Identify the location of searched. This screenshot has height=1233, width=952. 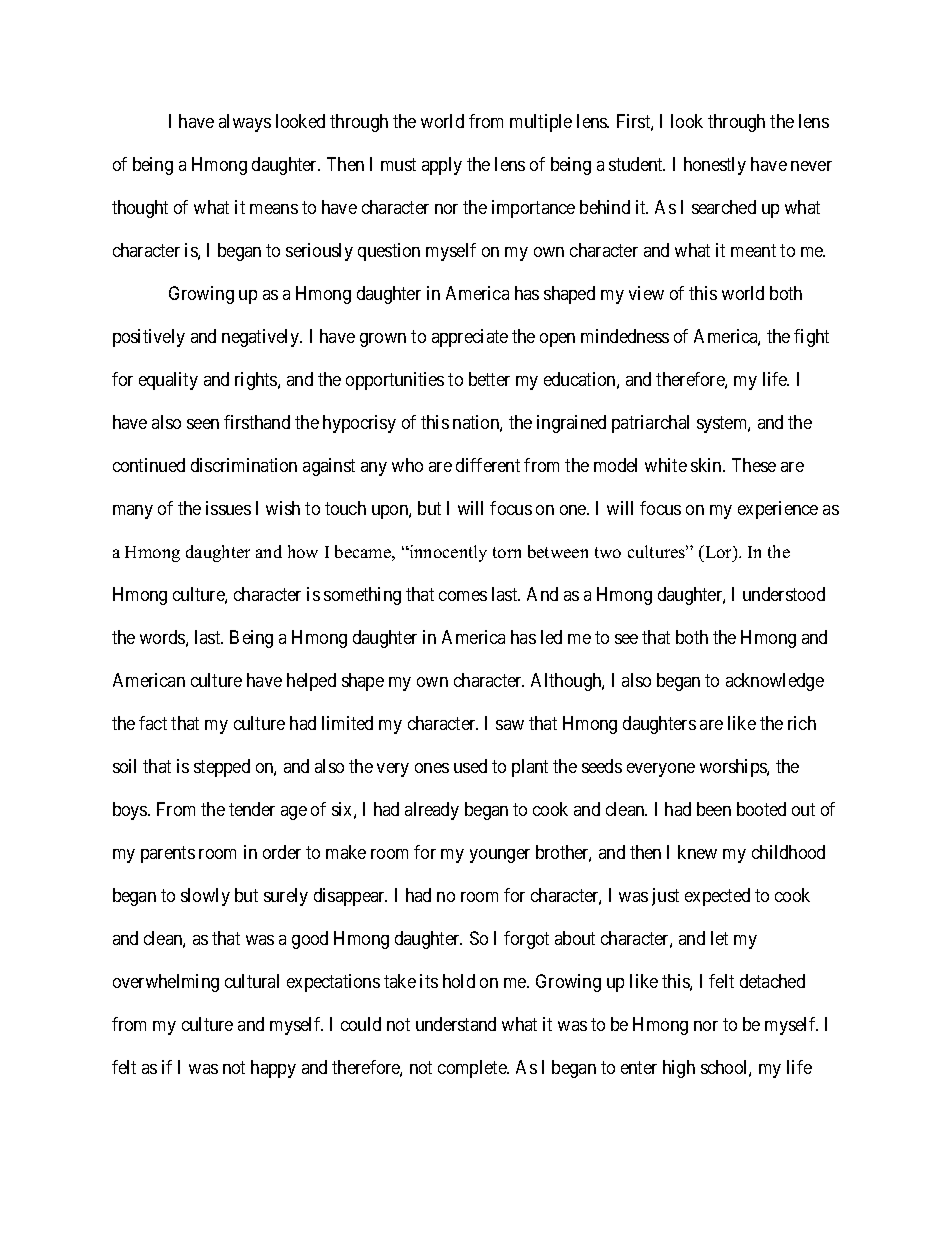
(724, 207).
